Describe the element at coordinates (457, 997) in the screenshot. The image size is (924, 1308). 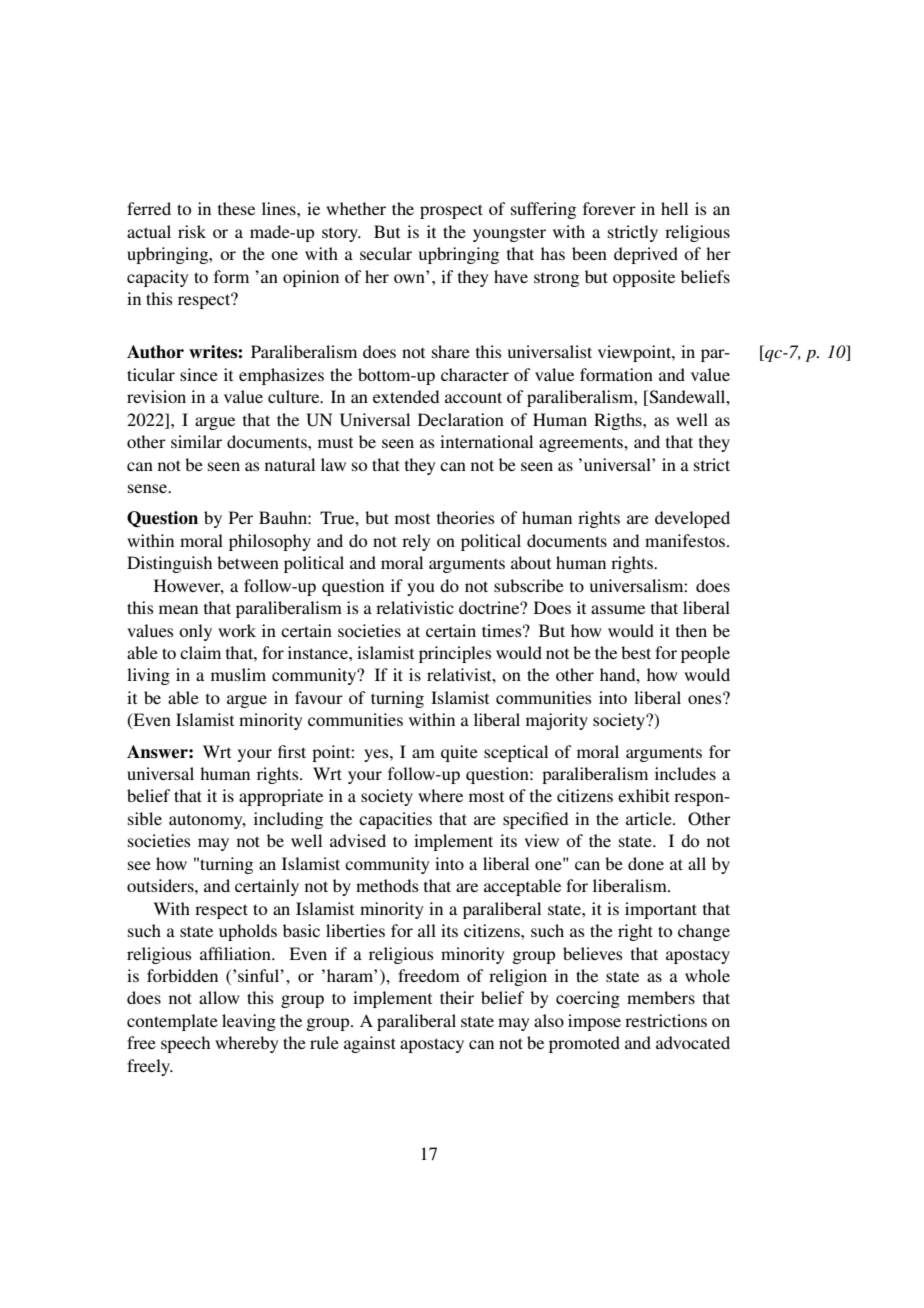
I see `their` at that location.
